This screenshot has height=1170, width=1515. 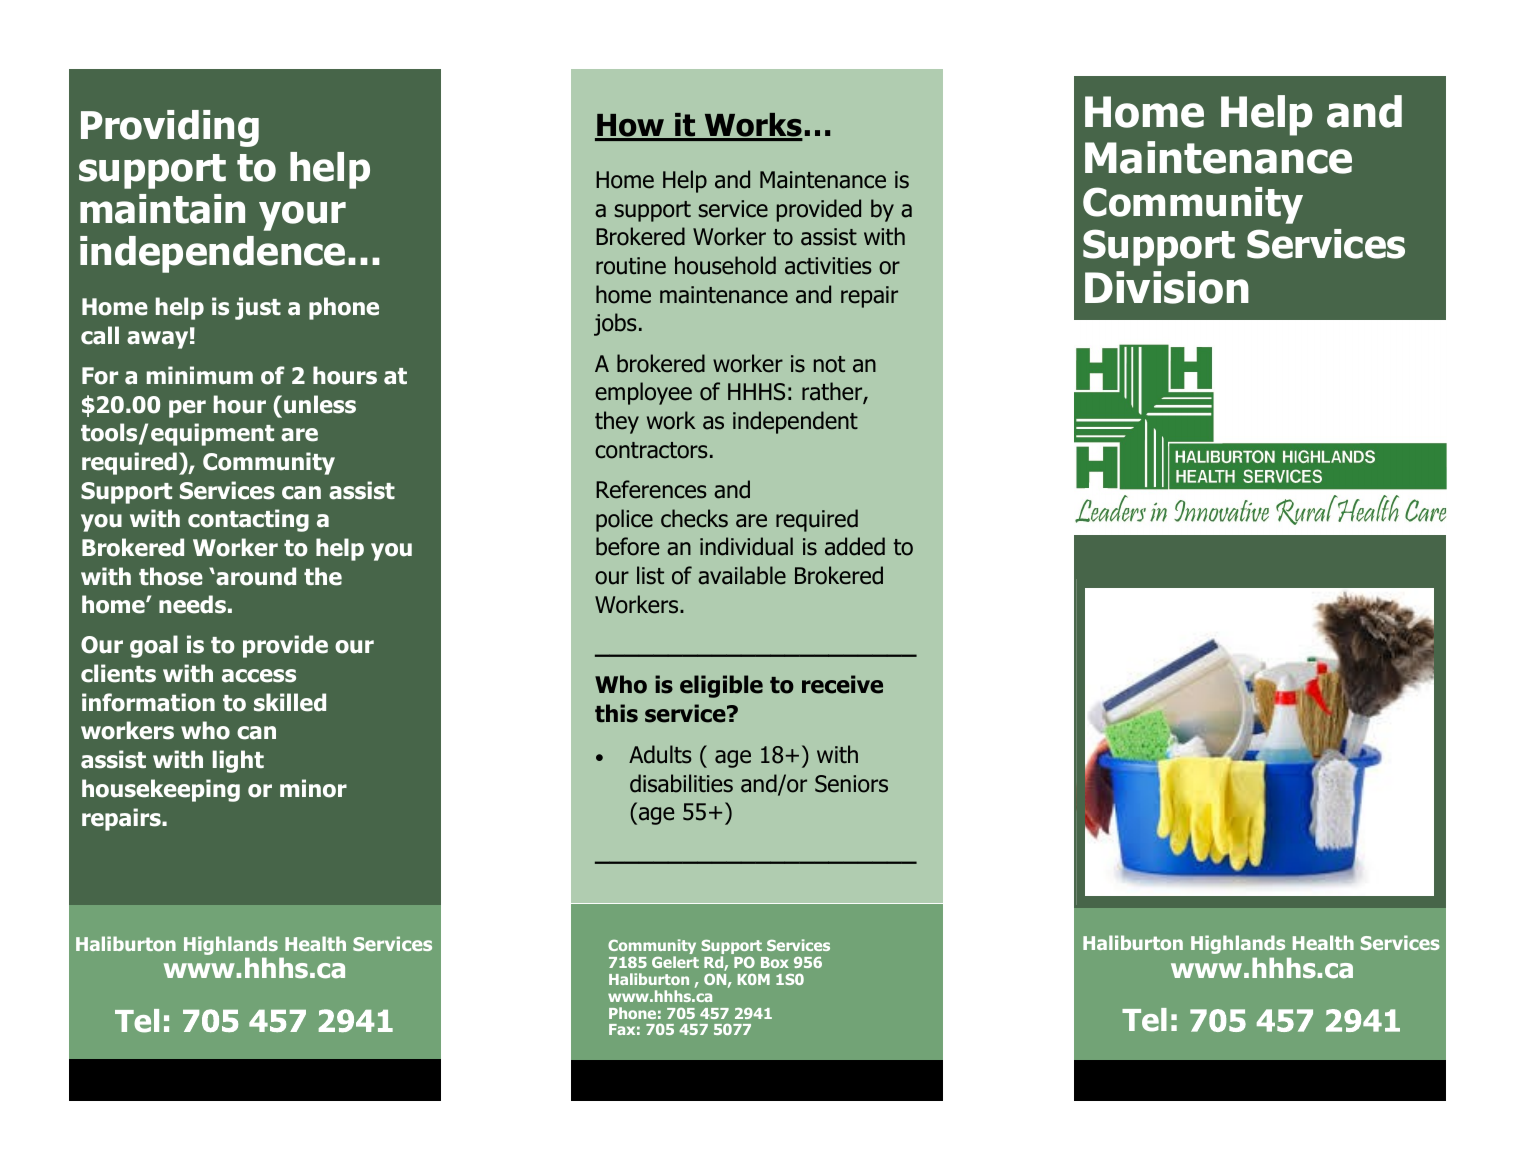 I want to click on contacting, so click(x=248, y=520).
